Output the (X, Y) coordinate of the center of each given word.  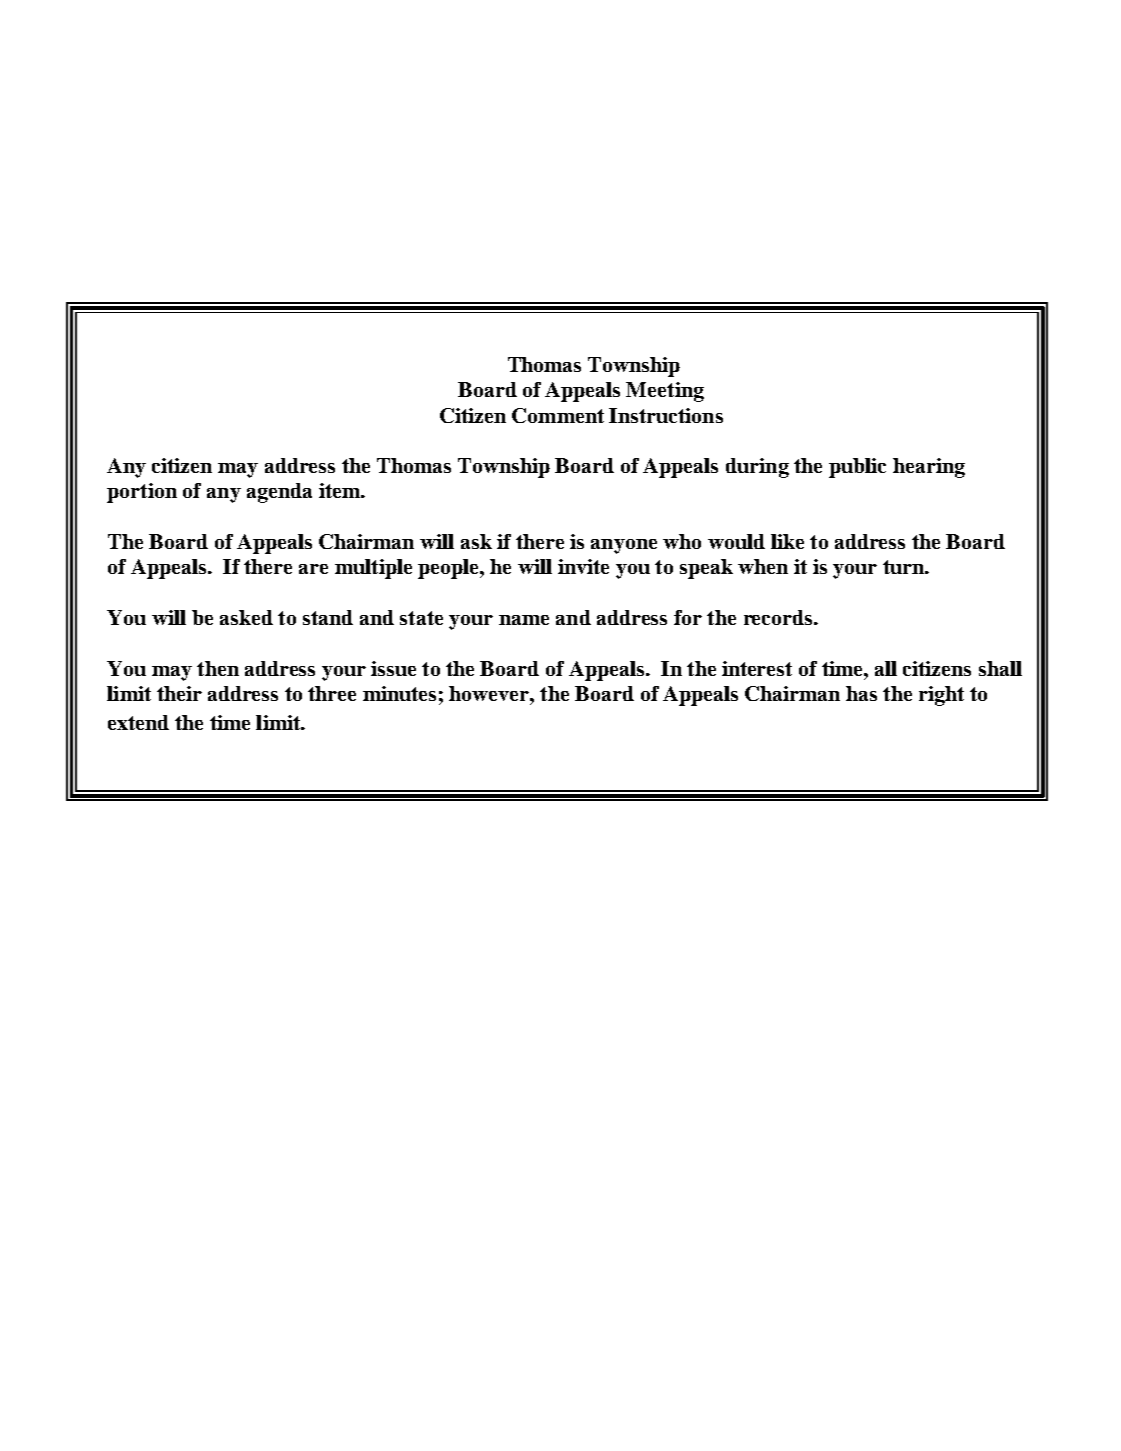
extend (138, 722)
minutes (399, 693)
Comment (558, 415)
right (941, 696)
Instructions (666, 415)
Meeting (665, 392)
